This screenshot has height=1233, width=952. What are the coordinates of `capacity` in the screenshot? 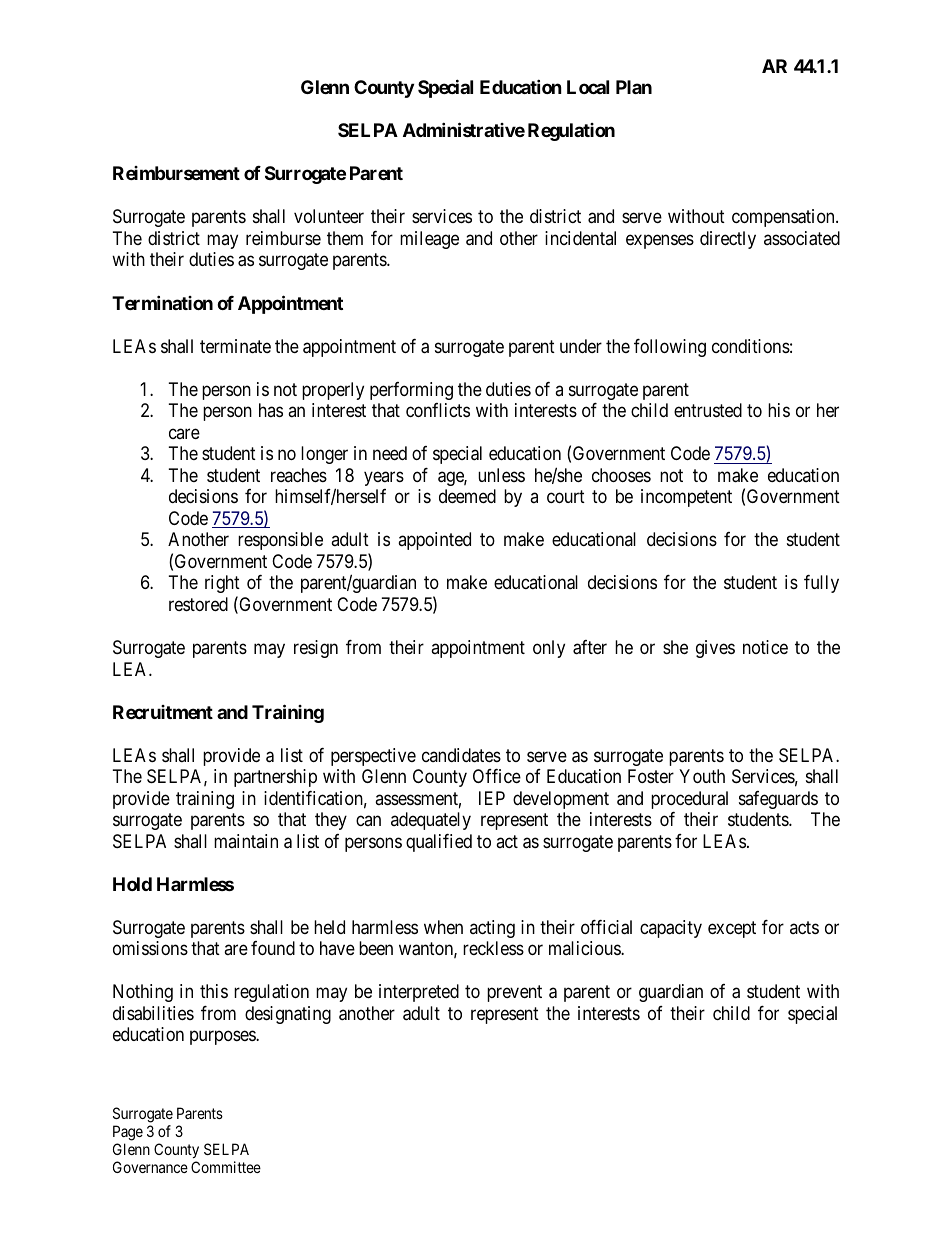 It's located at (671, 929).
